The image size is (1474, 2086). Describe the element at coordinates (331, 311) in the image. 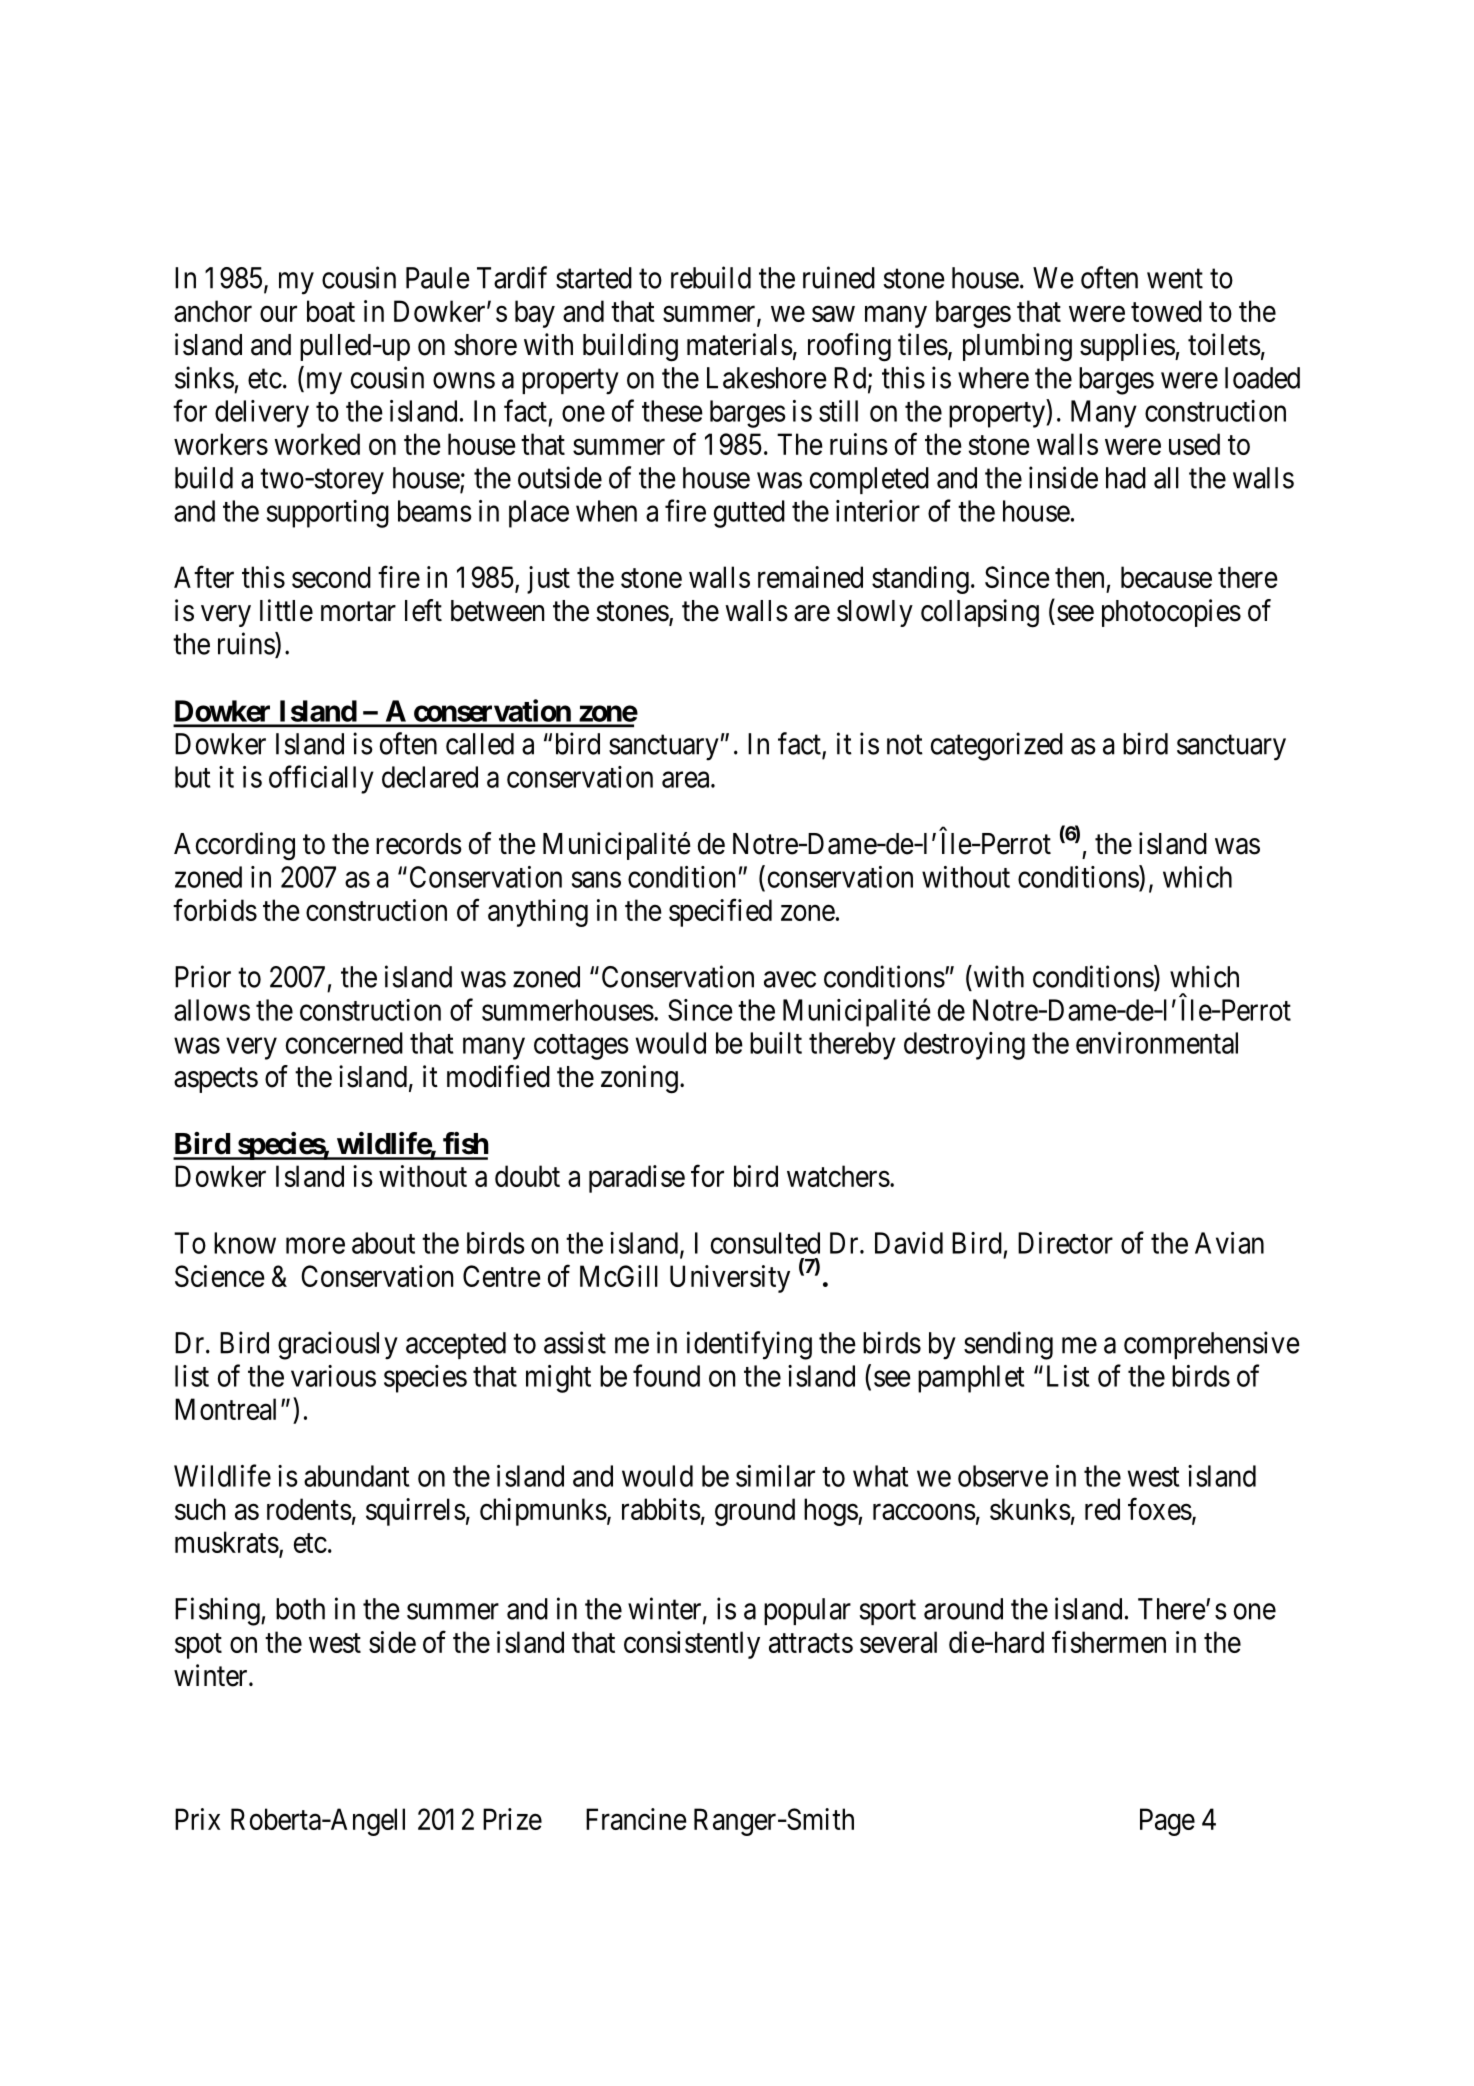

I see `boat` at that location.
